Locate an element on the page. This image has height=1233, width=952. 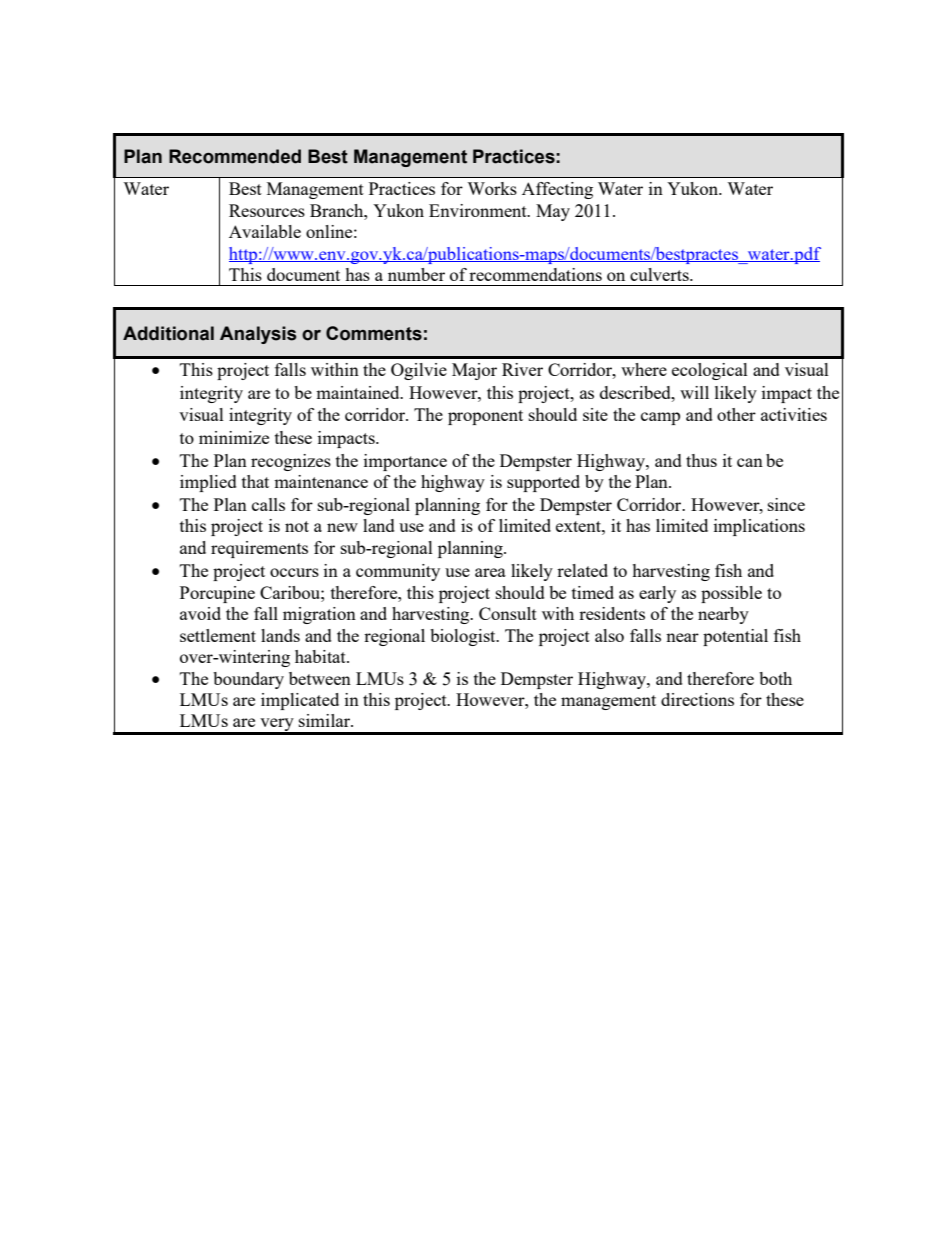
Works is located at coordinates (492, 188).
